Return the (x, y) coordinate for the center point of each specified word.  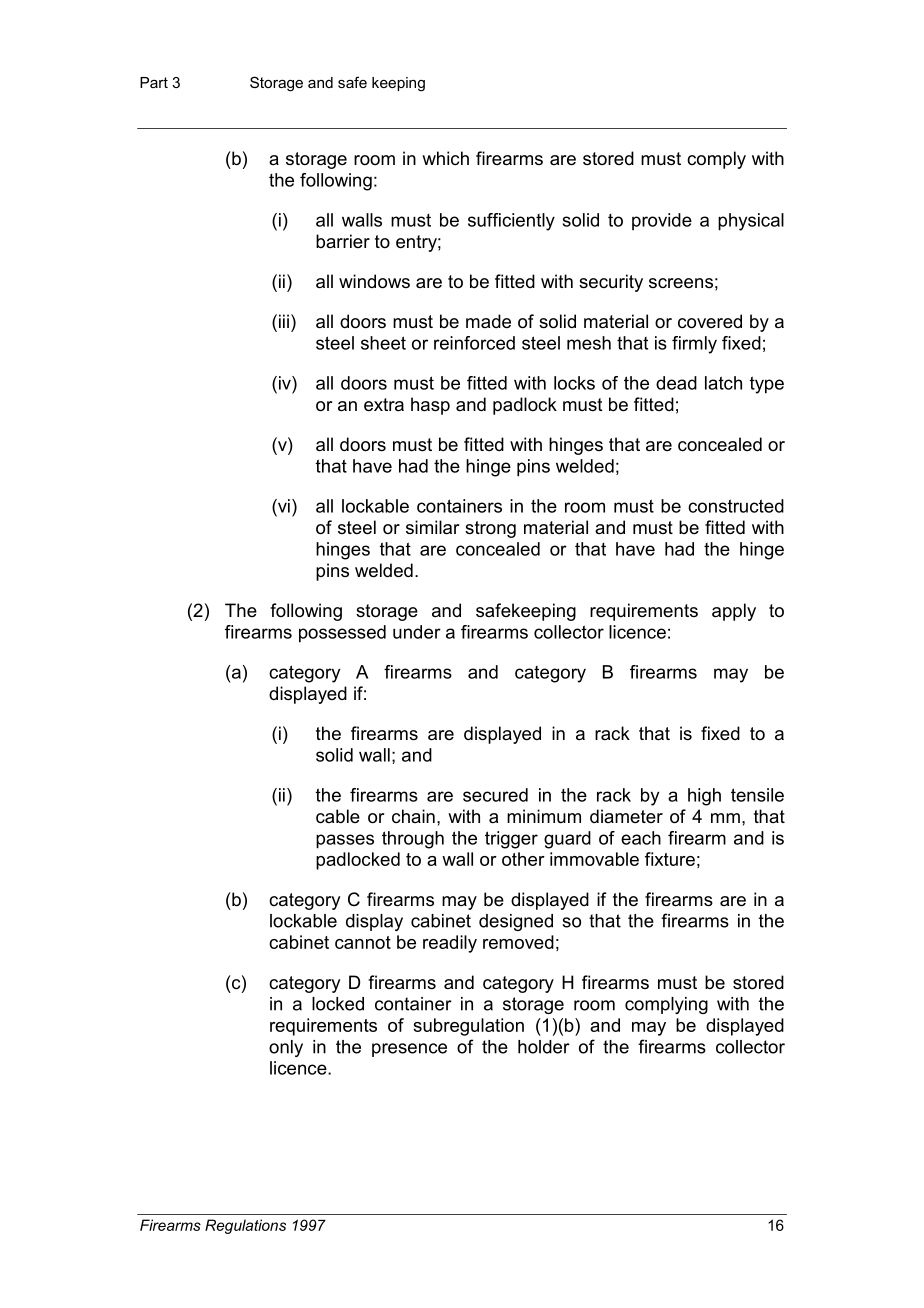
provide (662, 221)
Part (154, 82)
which (445, 158)
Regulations (245, 1226)
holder (544, 1047)
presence (409, 1050)
